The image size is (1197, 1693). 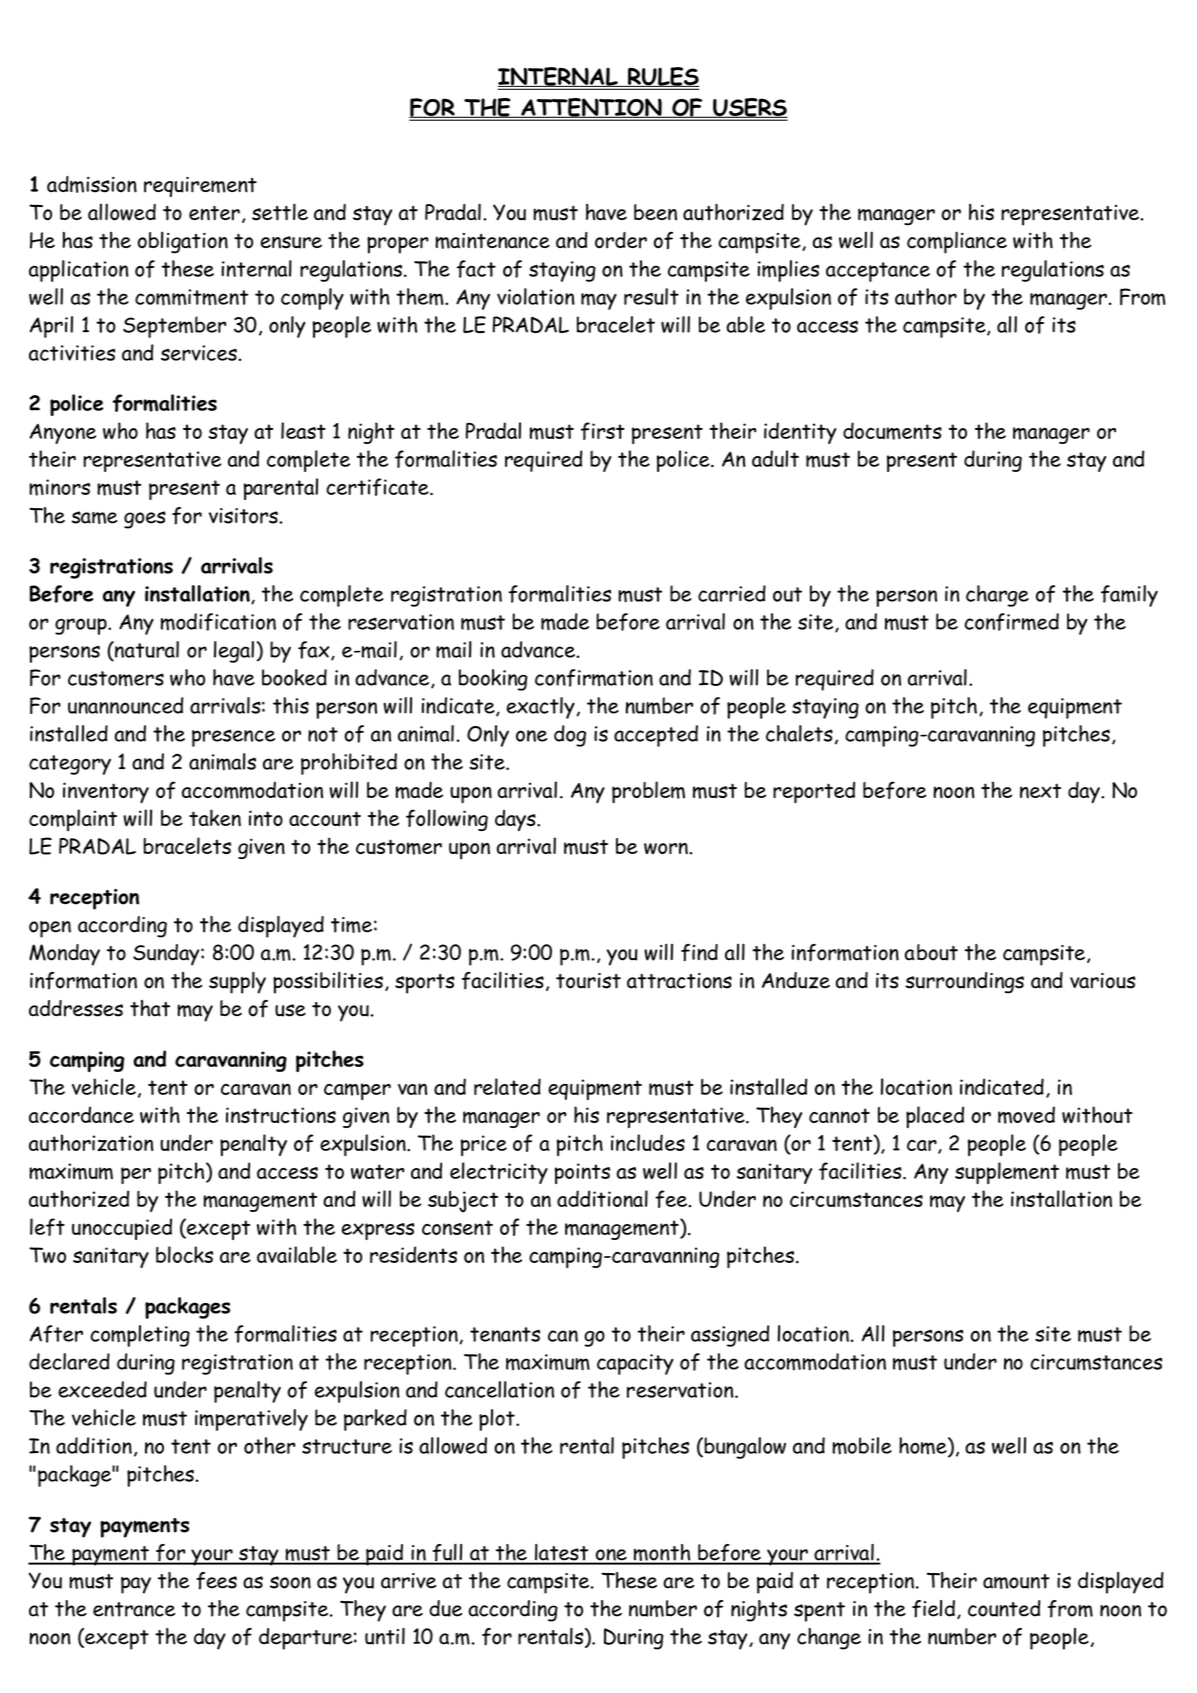 I want to click on carried, so click(x=732, y=593).
